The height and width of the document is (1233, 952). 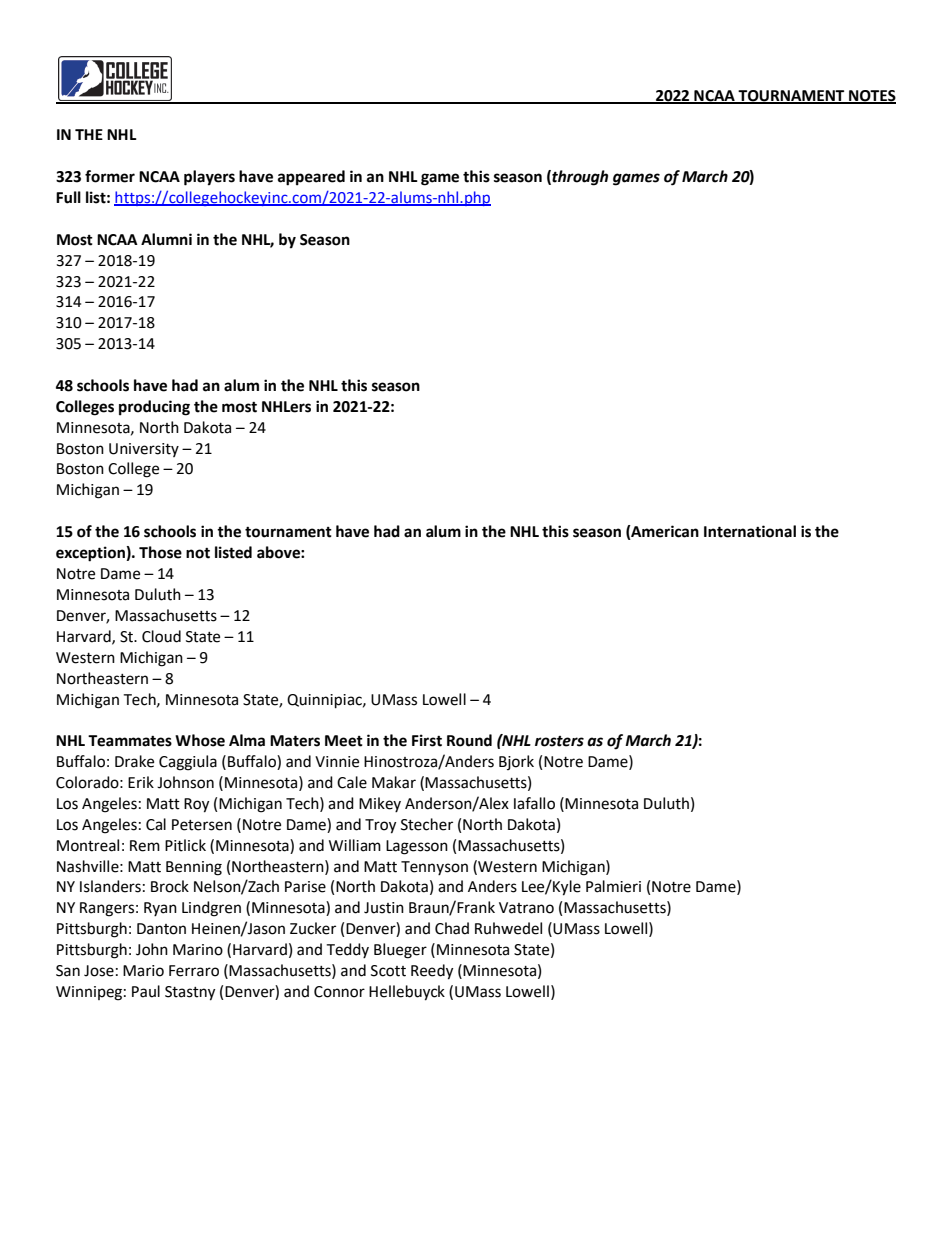 I want to click on Round, so click(x=469, y=740).
